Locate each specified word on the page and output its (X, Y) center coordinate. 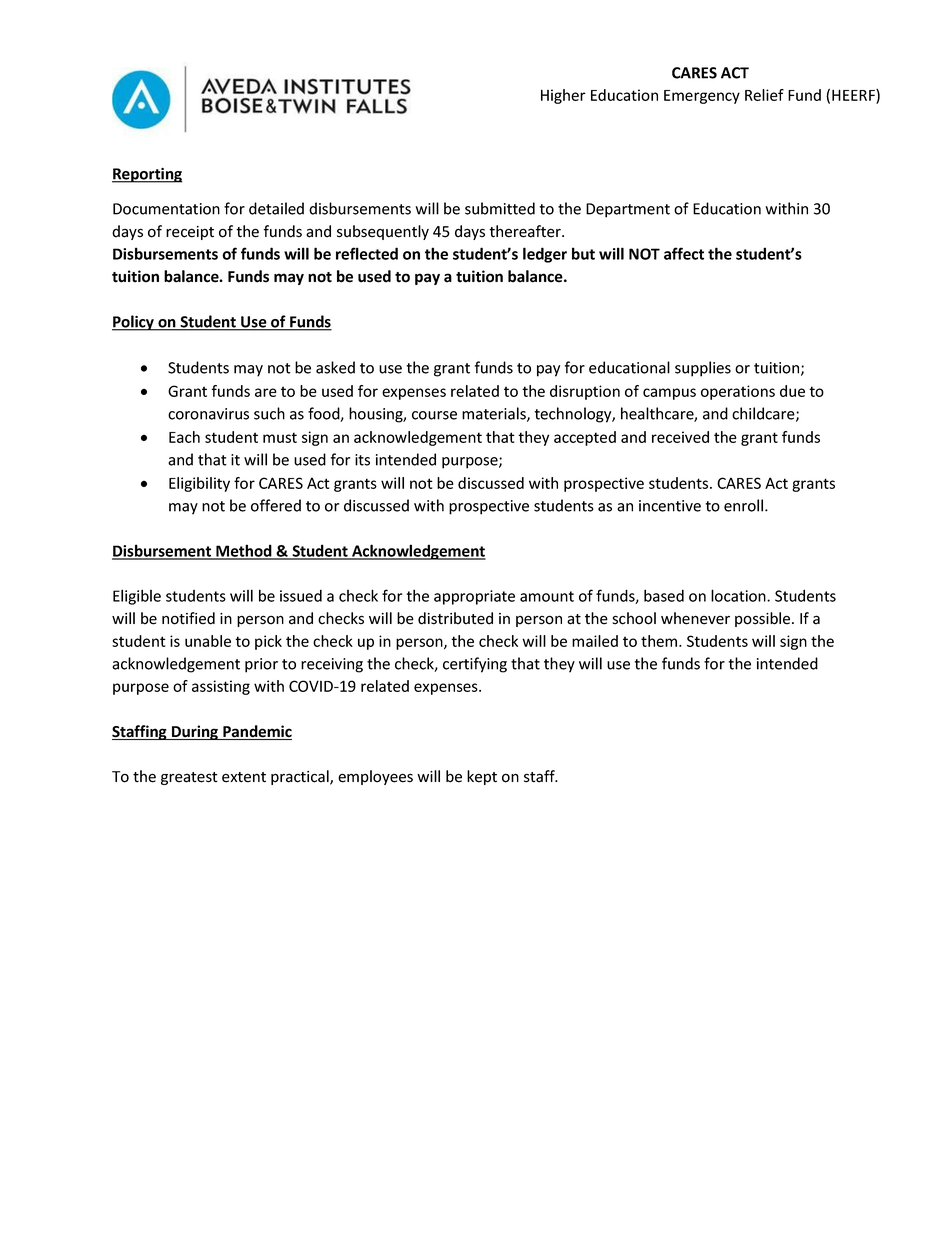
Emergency (702, 97)
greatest (189, 778)
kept (482, 777)
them (660, 641)
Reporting (147, 175)
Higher (563, 96)
